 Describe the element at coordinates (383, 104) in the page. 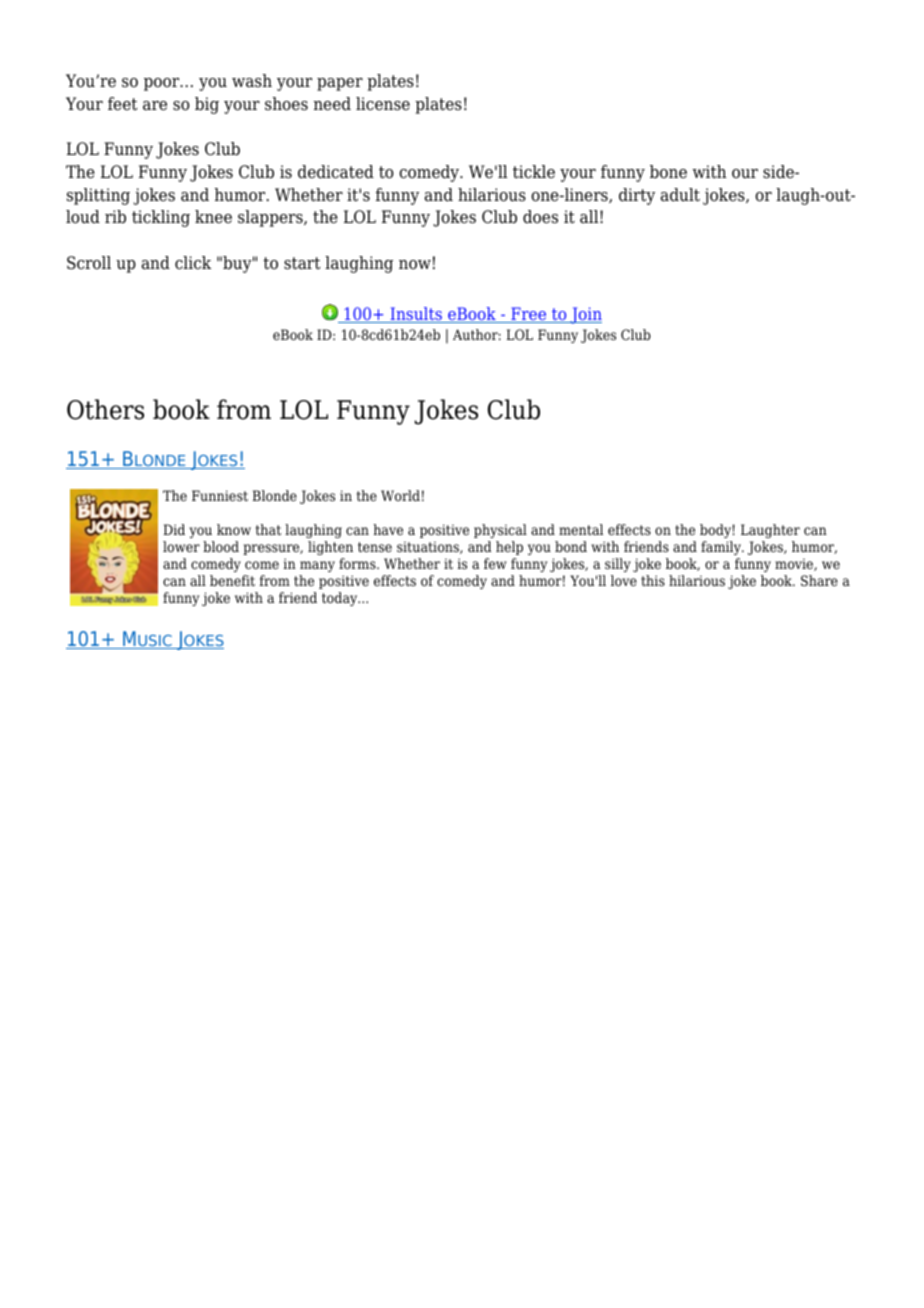

I see `license` at that location.
